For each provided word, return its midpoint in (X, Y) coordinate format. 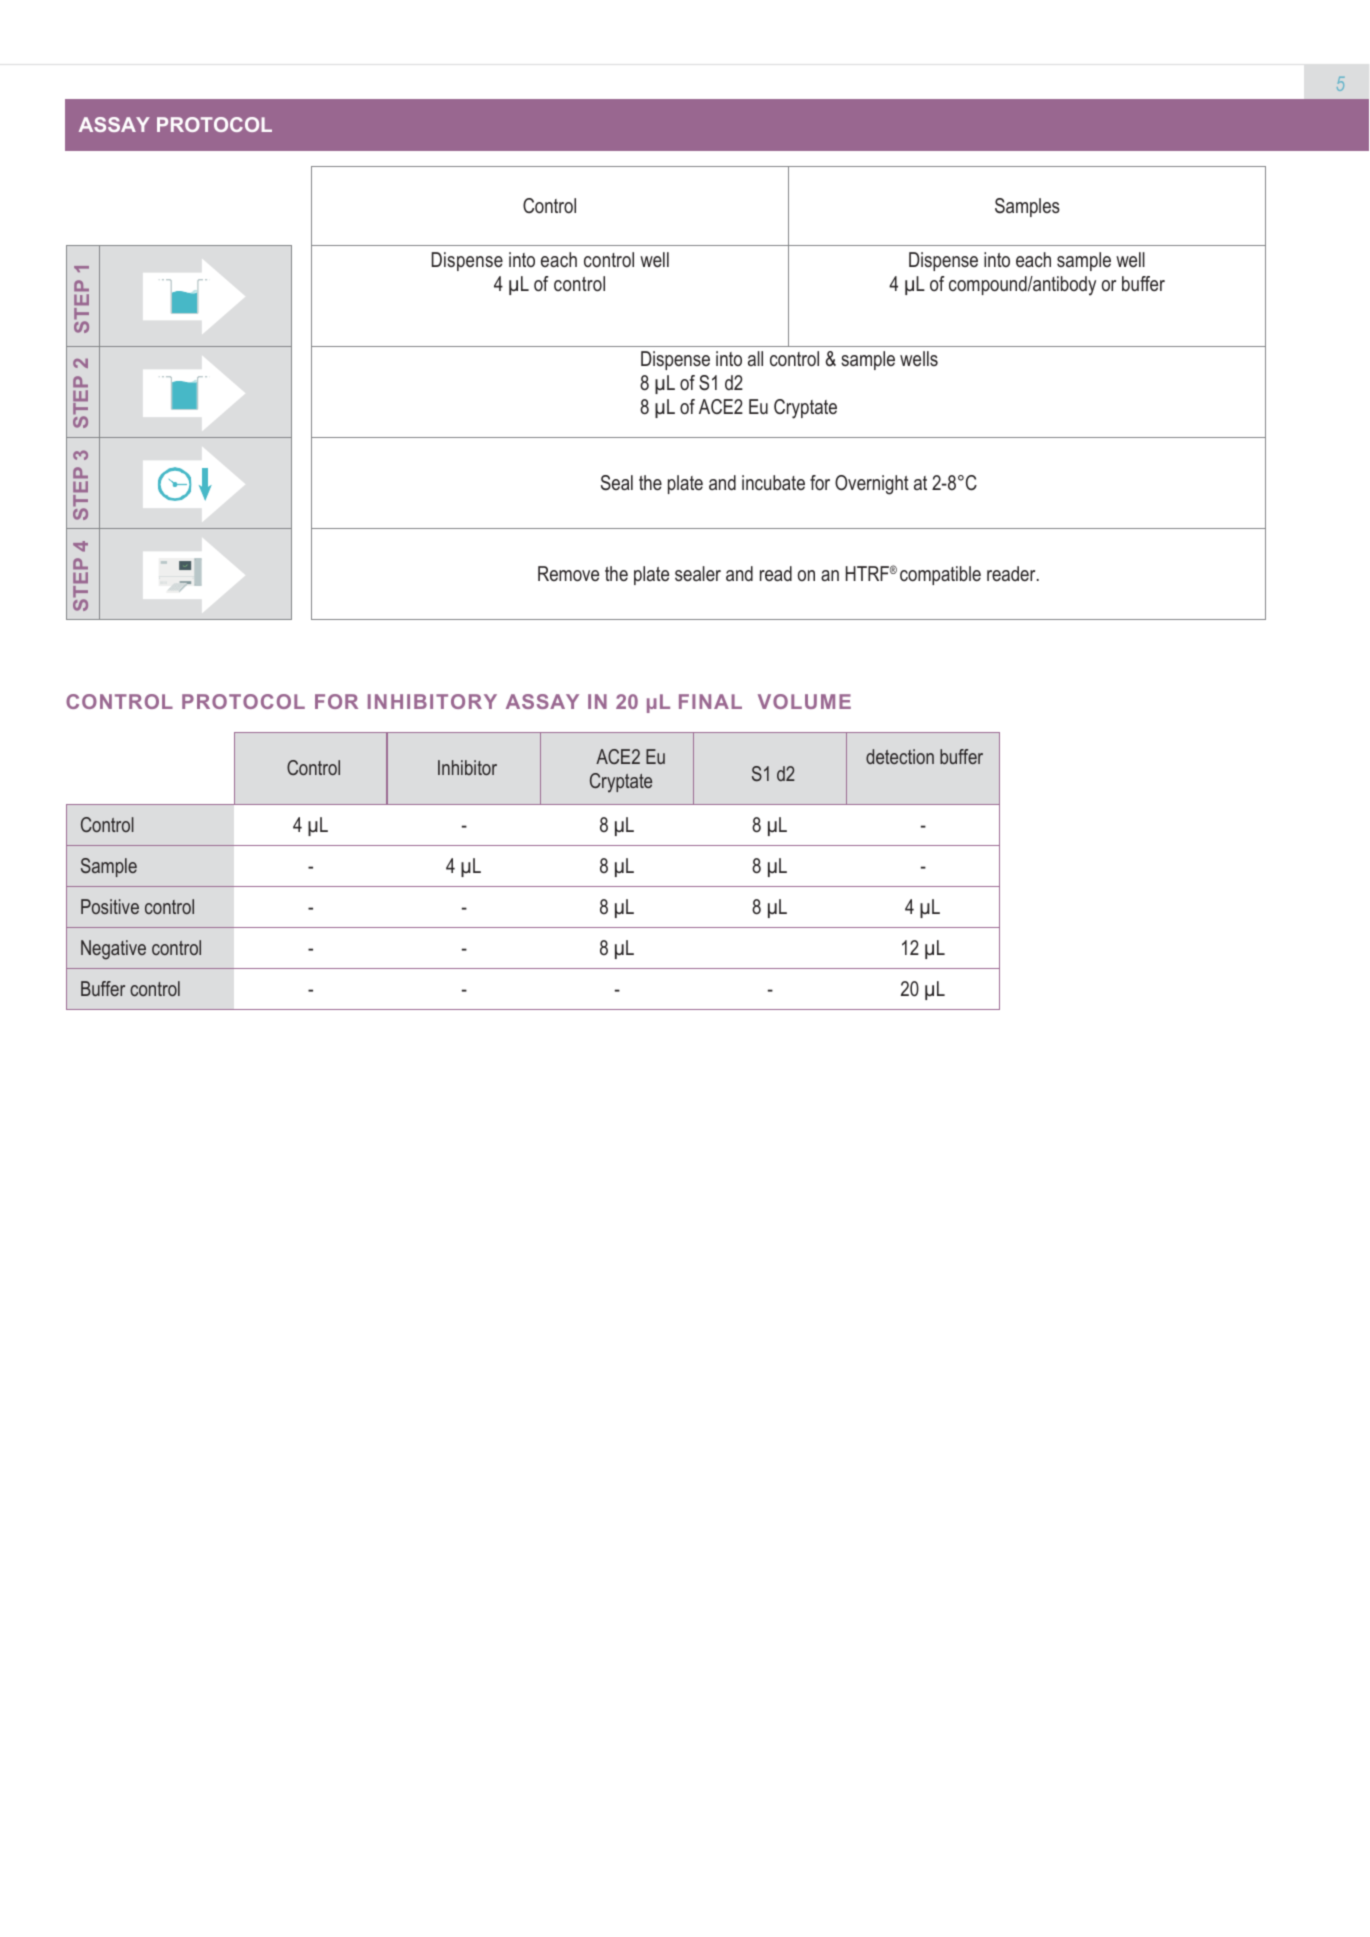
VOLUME (804, 701)
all (755, 358)
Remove (568, 574)
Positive (110, 906)
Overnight (872, 485)
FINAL (710, 701)
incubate (773, 483)
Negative (113, 950)
